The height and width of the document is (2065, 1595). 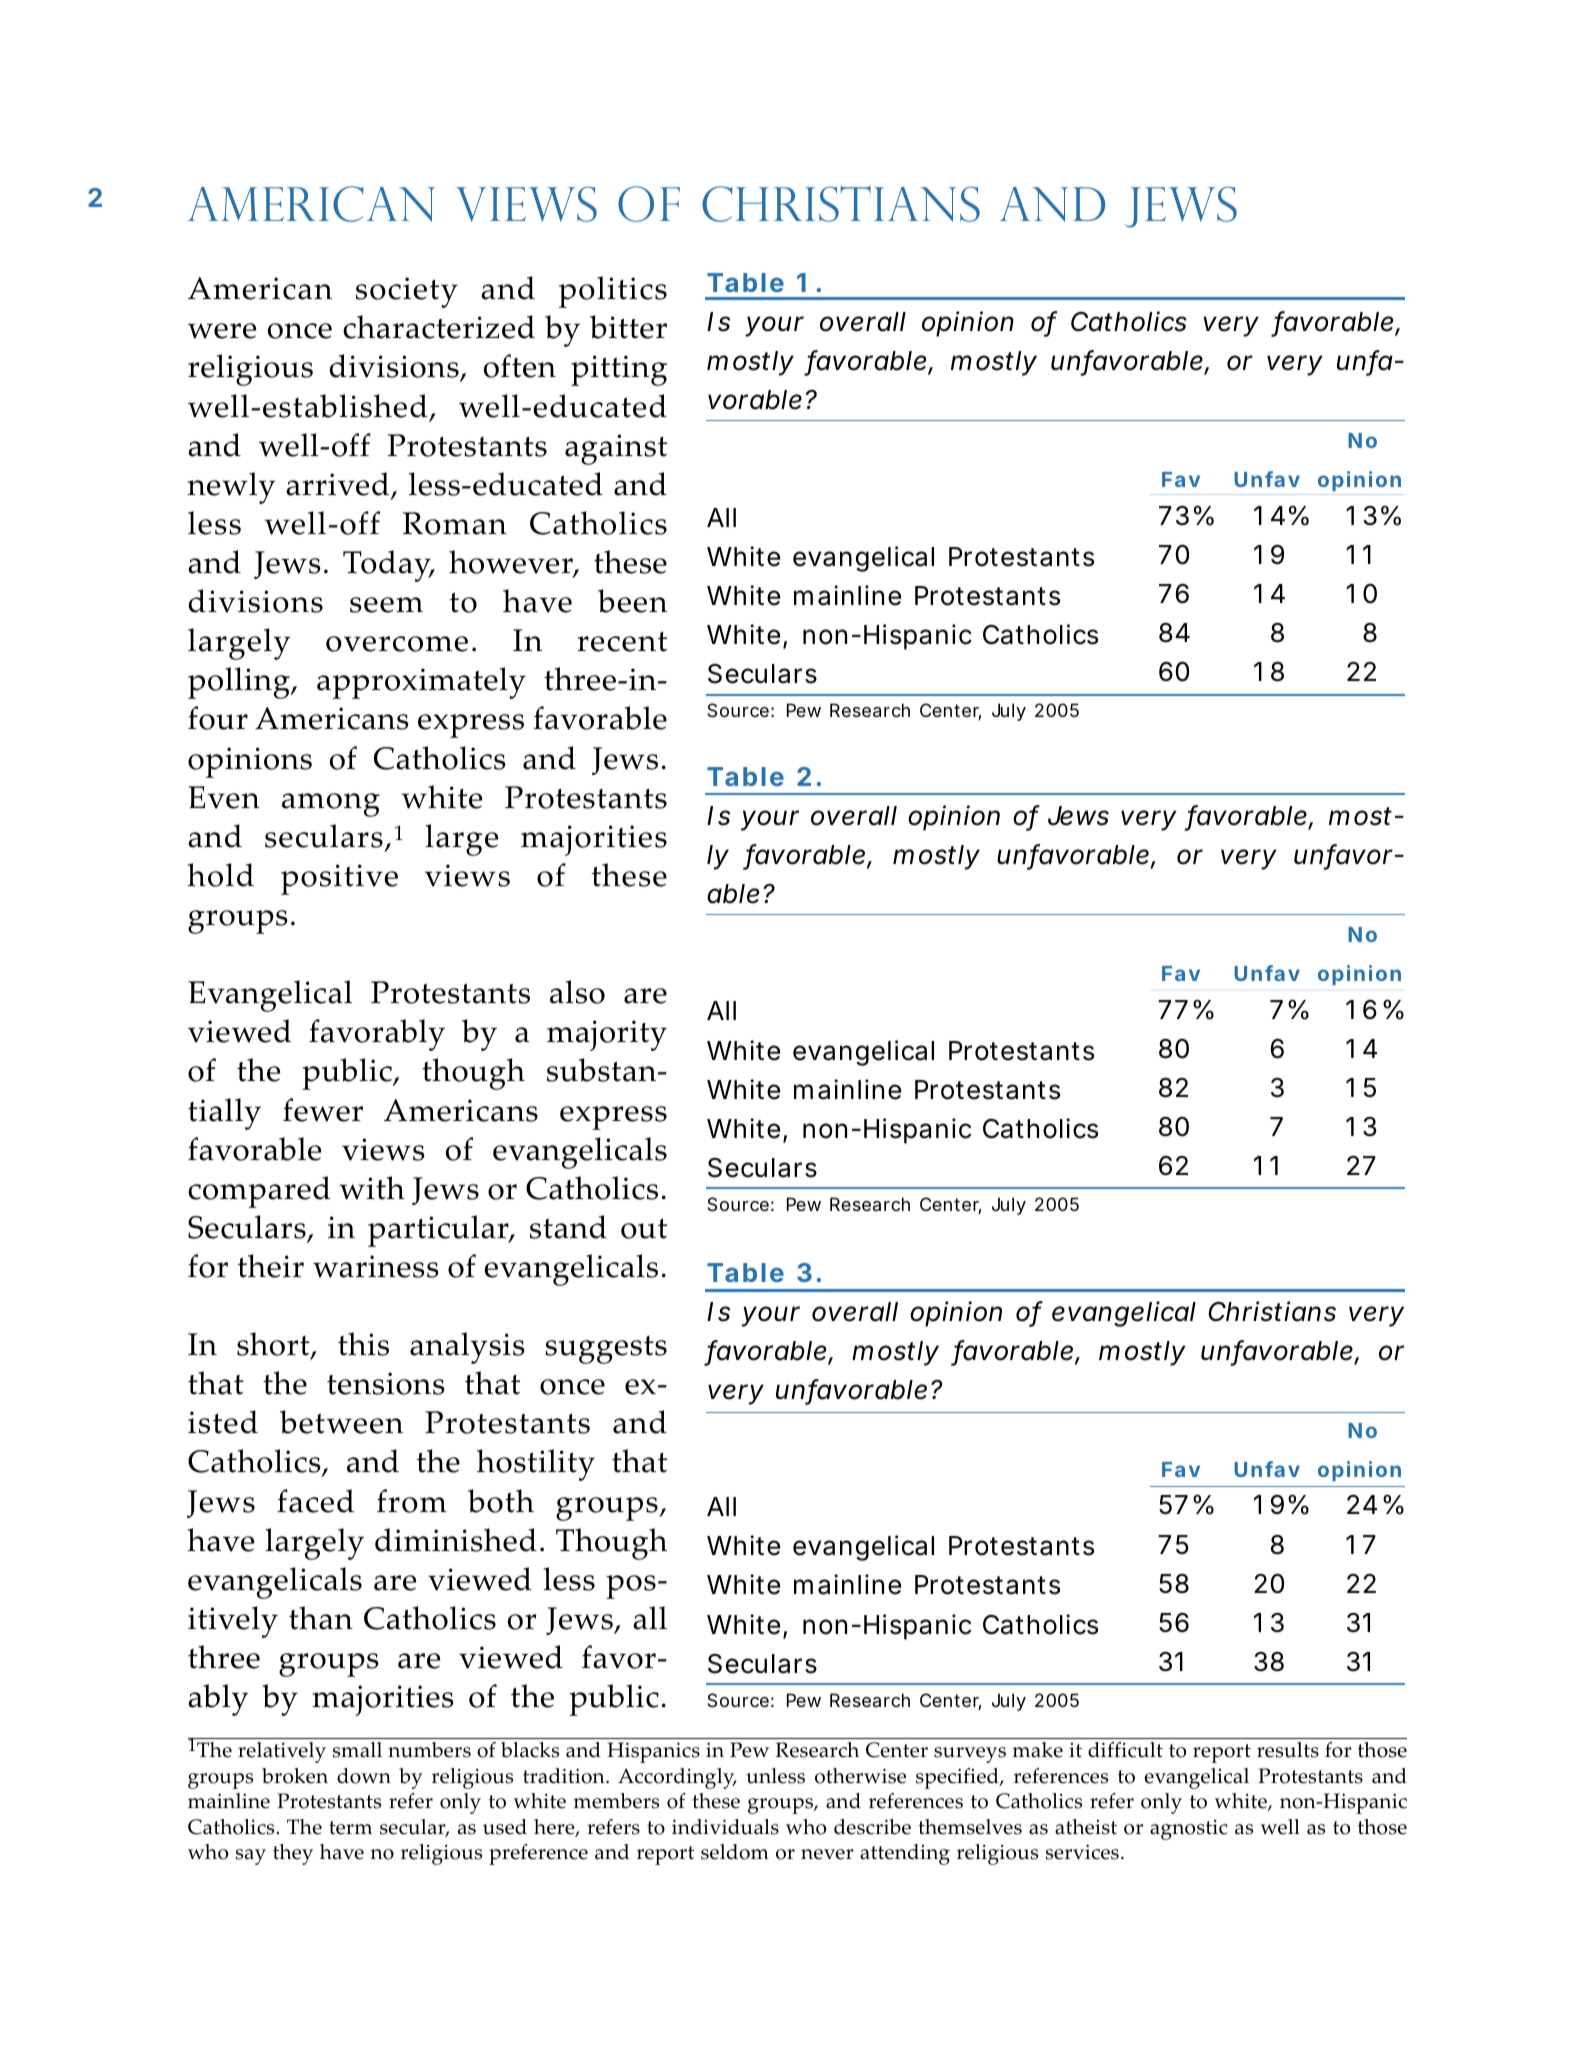 What do you see at coordinates (407, 292) in the document?
I see `society` at bounding box center [407, 292].
